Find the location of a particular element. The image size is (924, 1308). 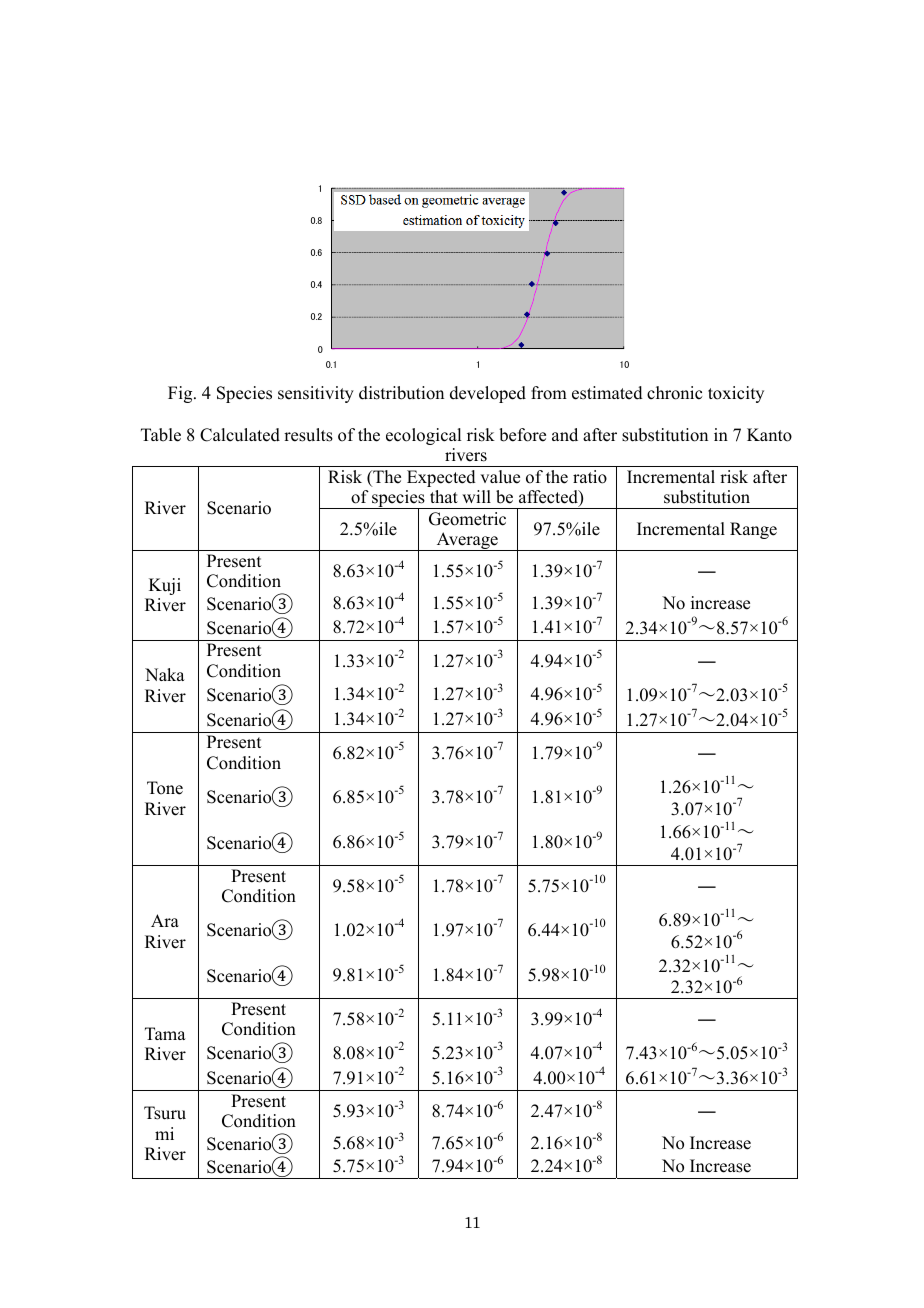

chronic is located at coordinates (674, 393).
